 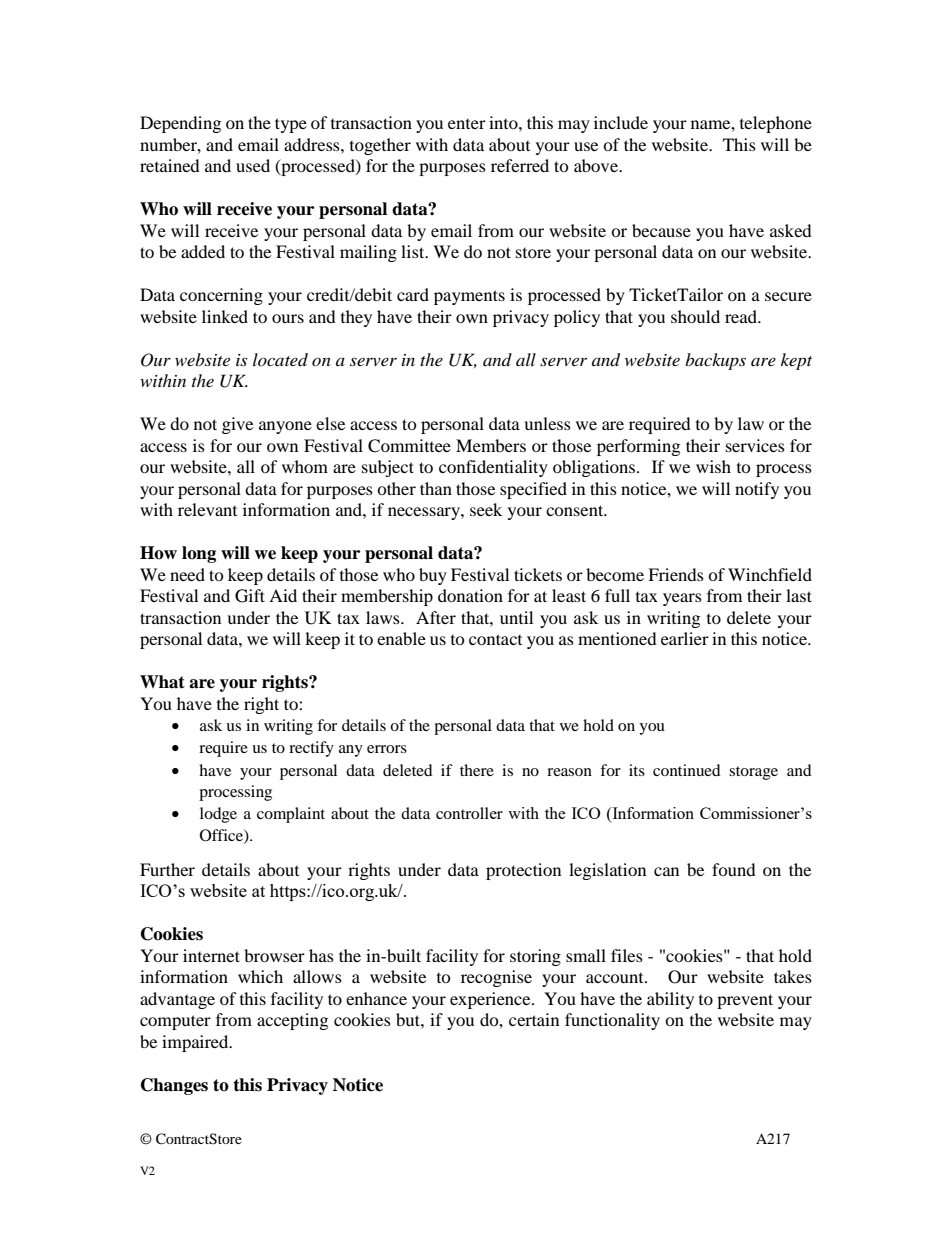 I want to click on controller, so click(x=469, y=813).
